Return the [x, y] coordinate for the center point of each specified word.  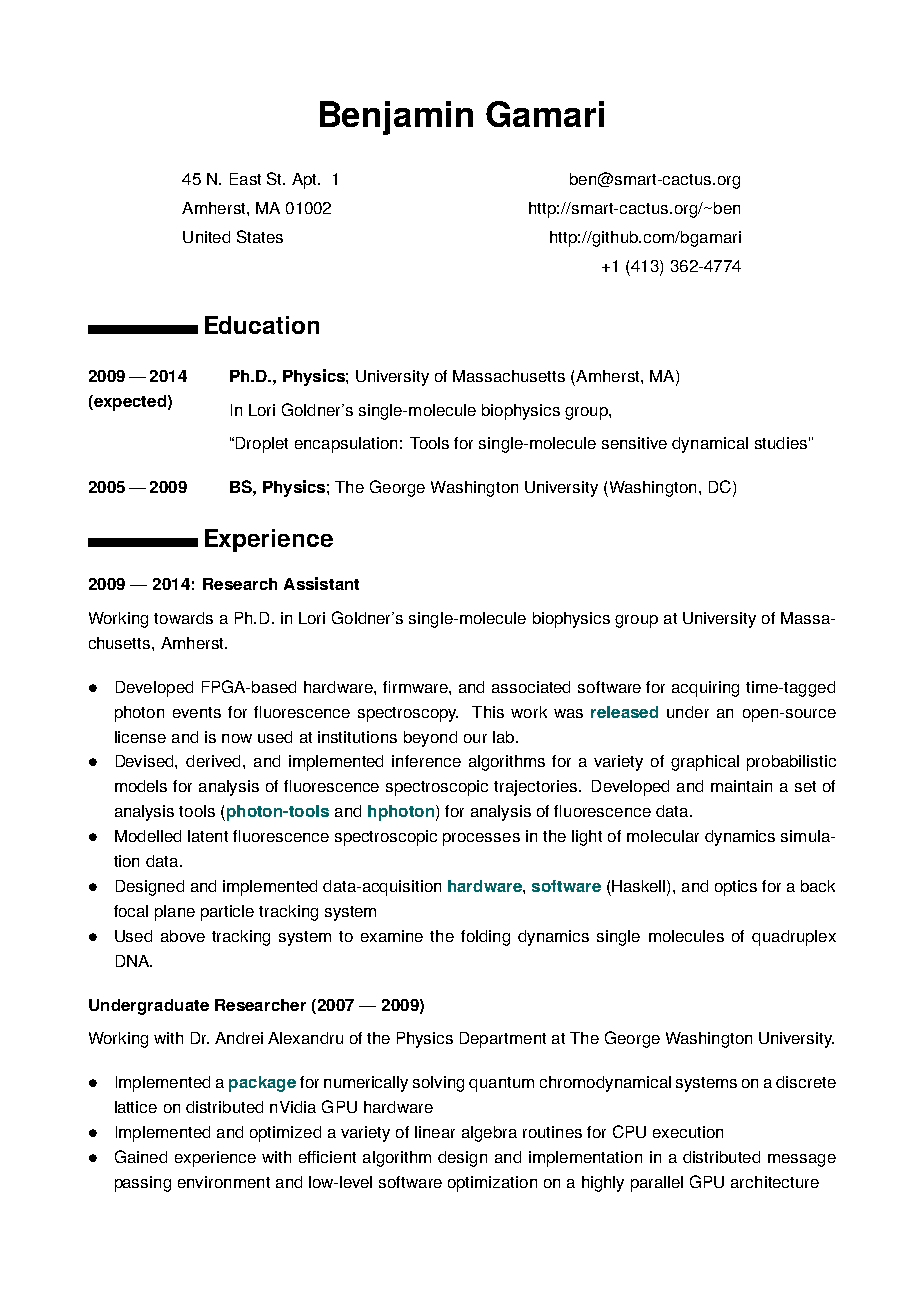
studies [781, 443]
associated [531, 687]
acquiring [705, 689]
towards [183, 618]
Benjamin [396, 118]
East [245, 179]
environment [224, 1182]
